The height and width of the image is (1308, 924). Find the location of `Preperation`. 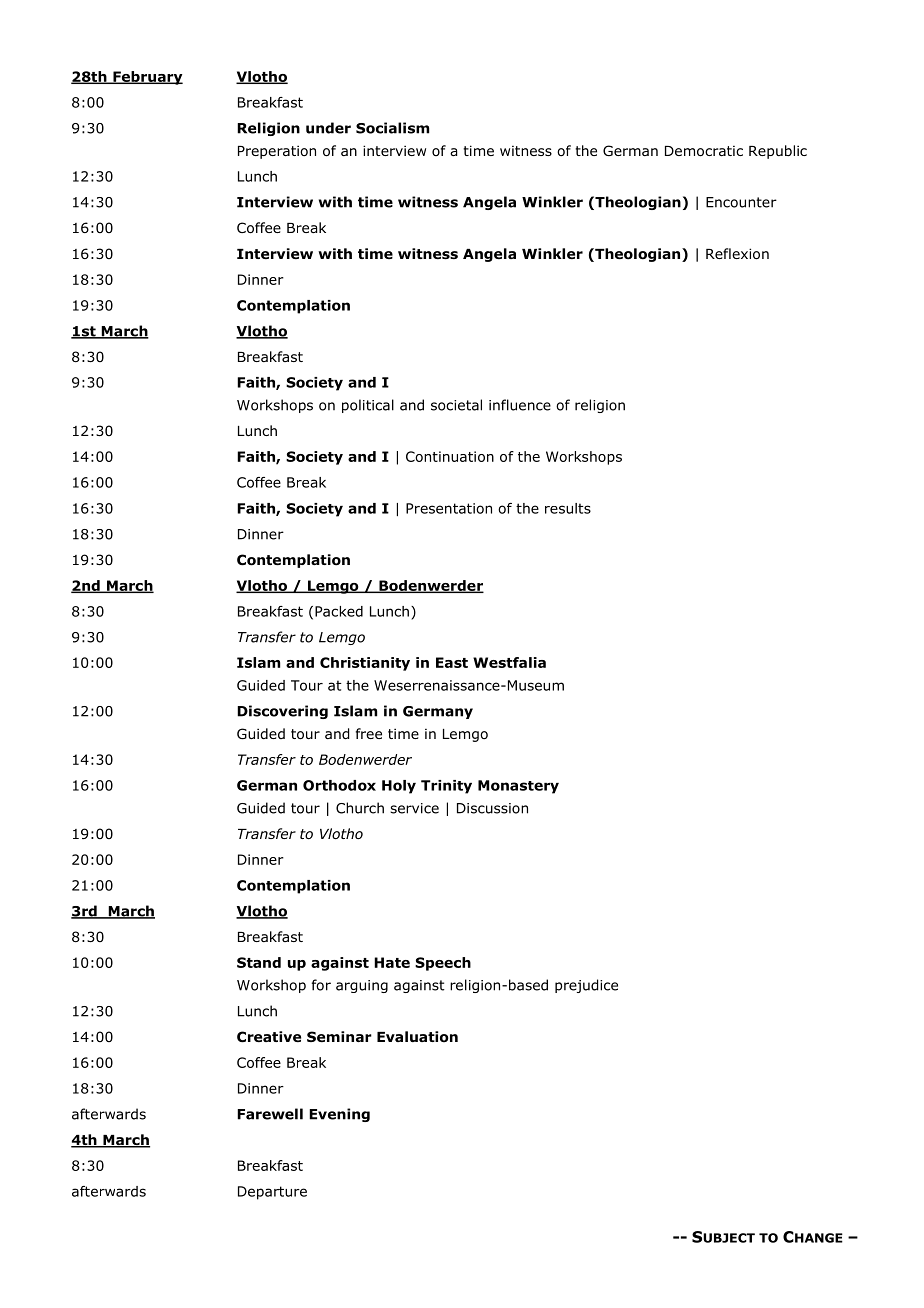

Preperation is located at coordinates (277, 152).
